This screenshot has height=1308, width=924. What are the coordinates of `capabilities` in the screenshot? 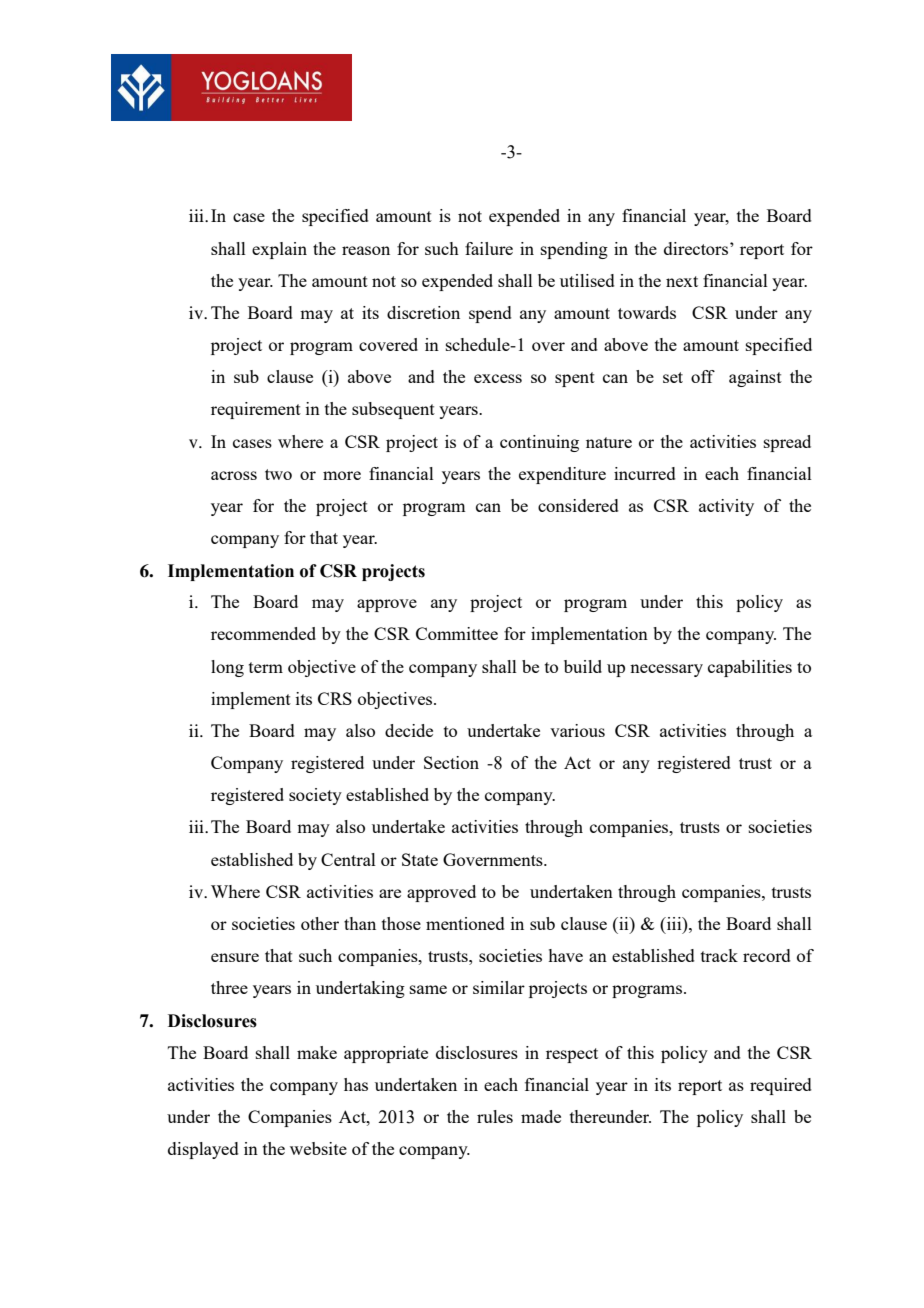 It's located at (750, 668).
